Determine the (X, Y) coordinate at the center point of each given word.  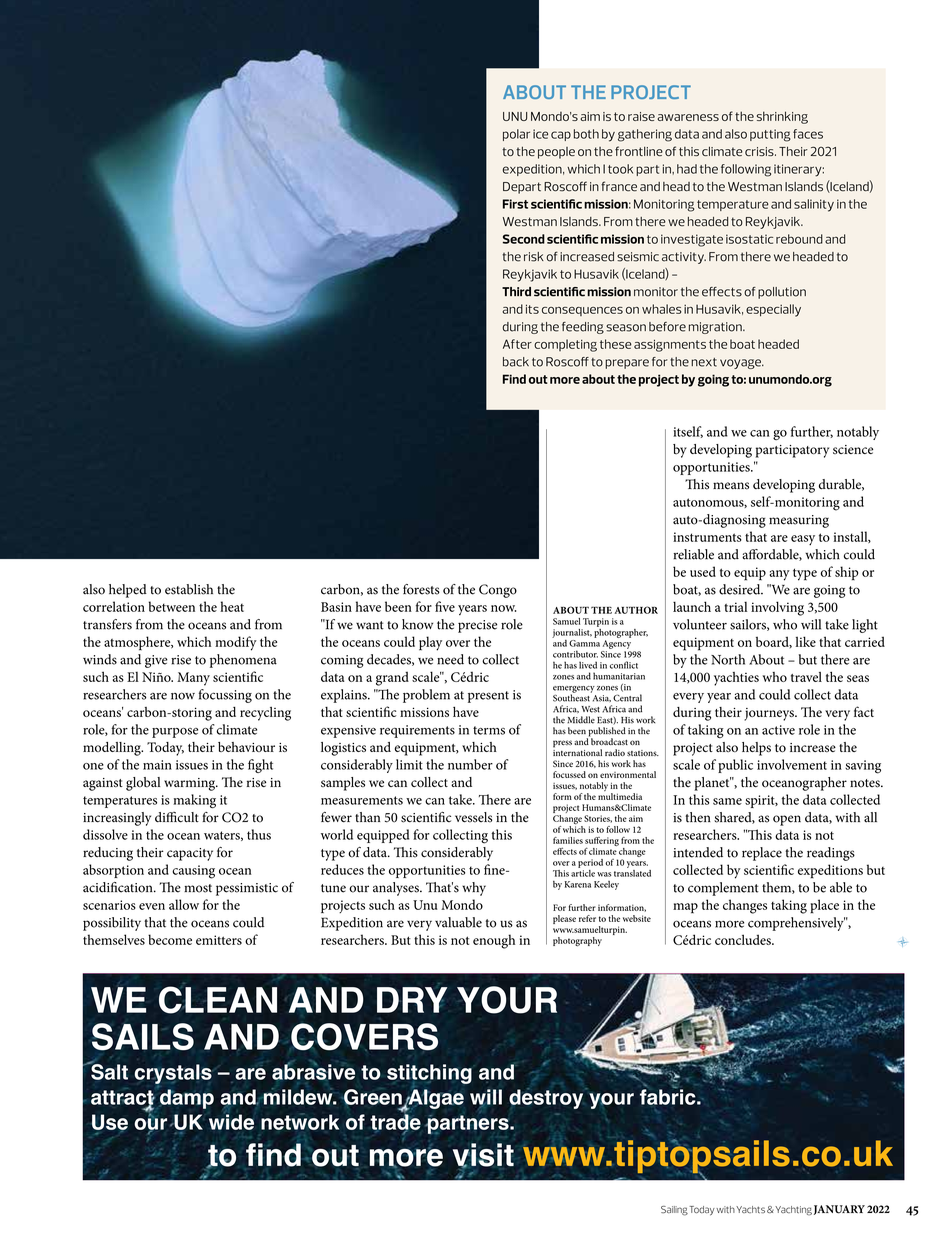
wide (231, 1121)
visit (483, 1156)
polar (516, 135)
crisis (760, 151)
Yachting (792, 1211)
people (556, 153)
